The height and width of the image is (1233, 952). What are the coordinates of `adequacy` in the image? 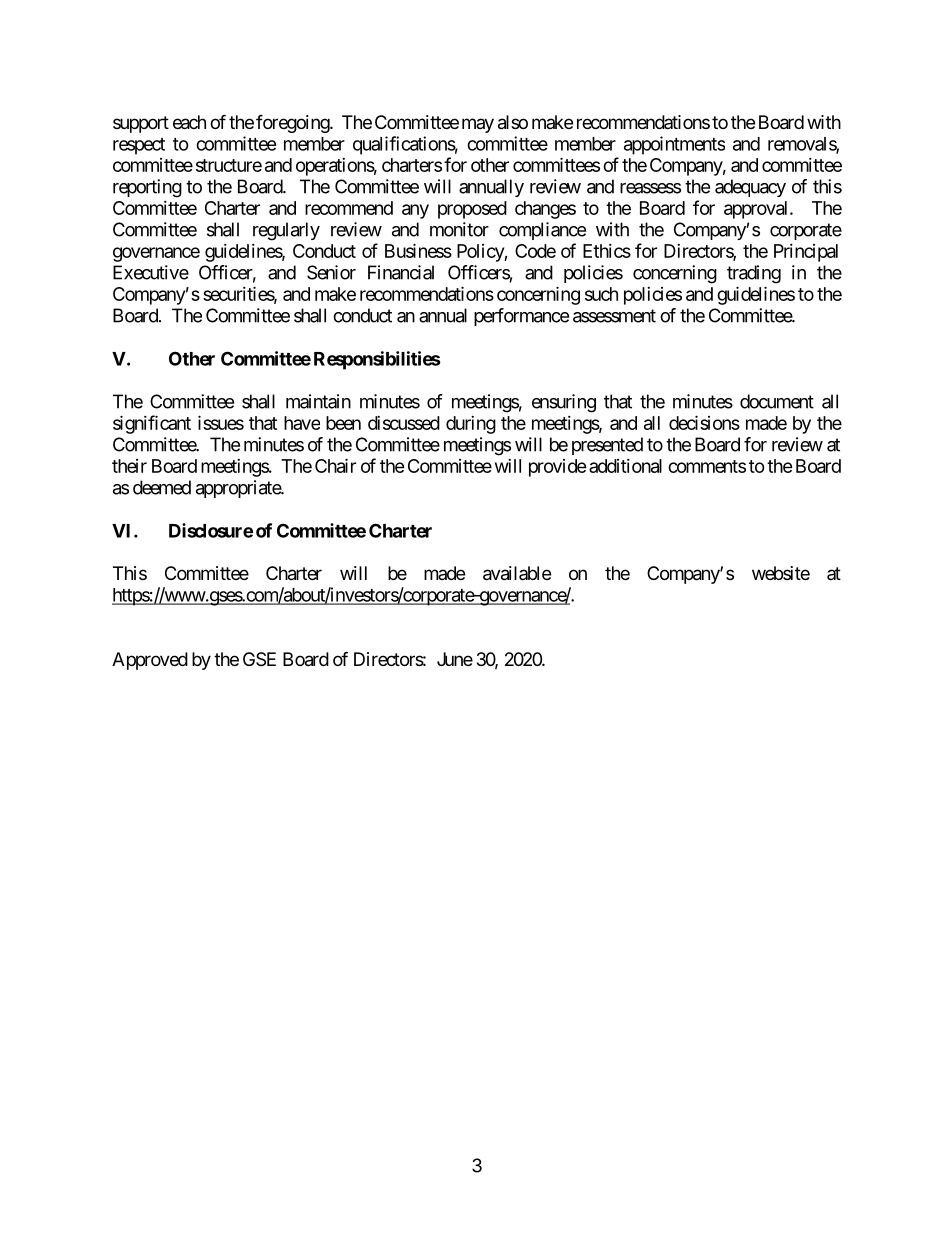 It's located at (750, 188).
